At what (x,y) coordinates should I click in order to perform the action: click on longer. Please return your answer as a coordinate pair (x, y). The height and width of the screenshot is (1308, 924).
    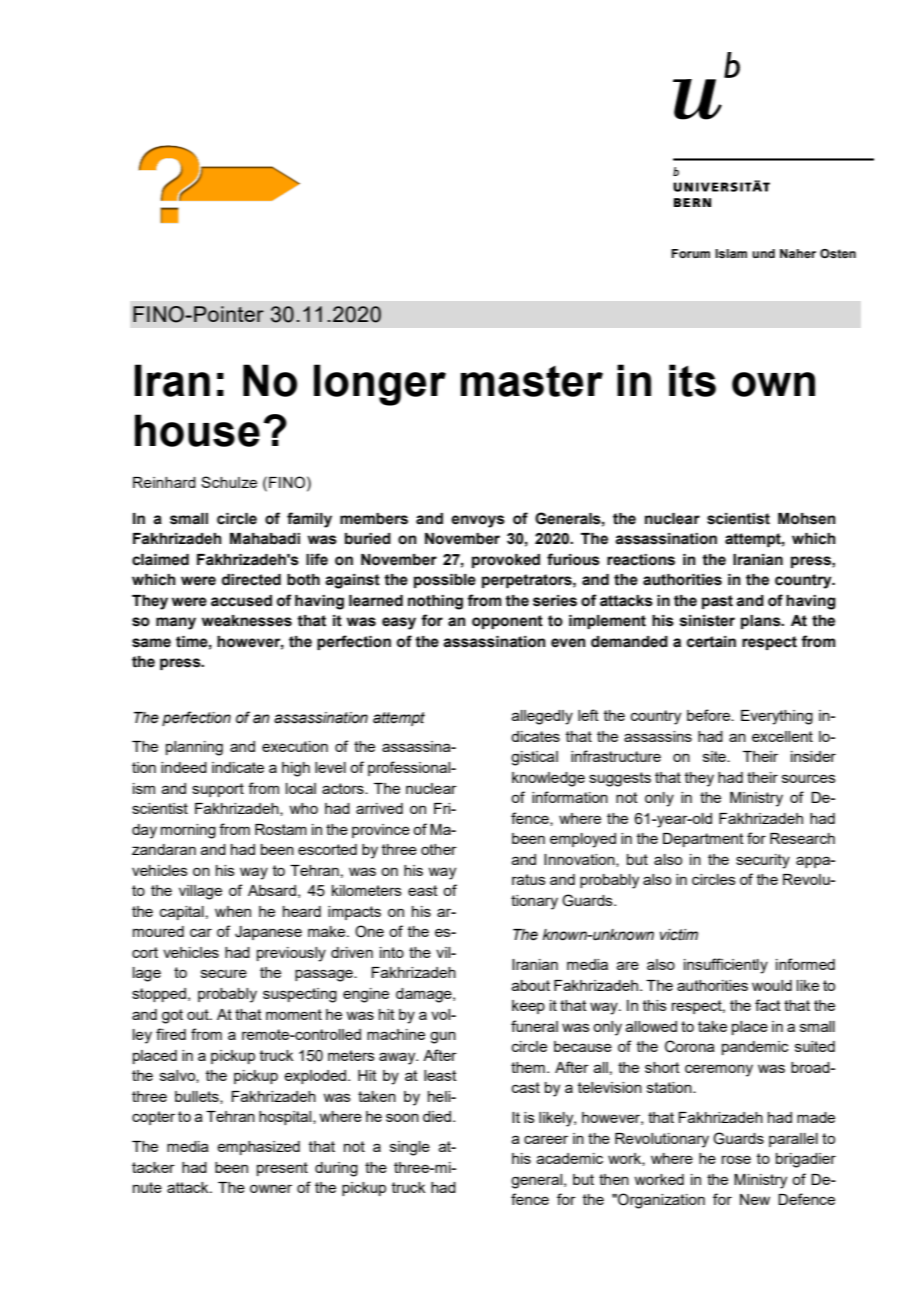
    Looking at the image, I should click on (380, 385).
